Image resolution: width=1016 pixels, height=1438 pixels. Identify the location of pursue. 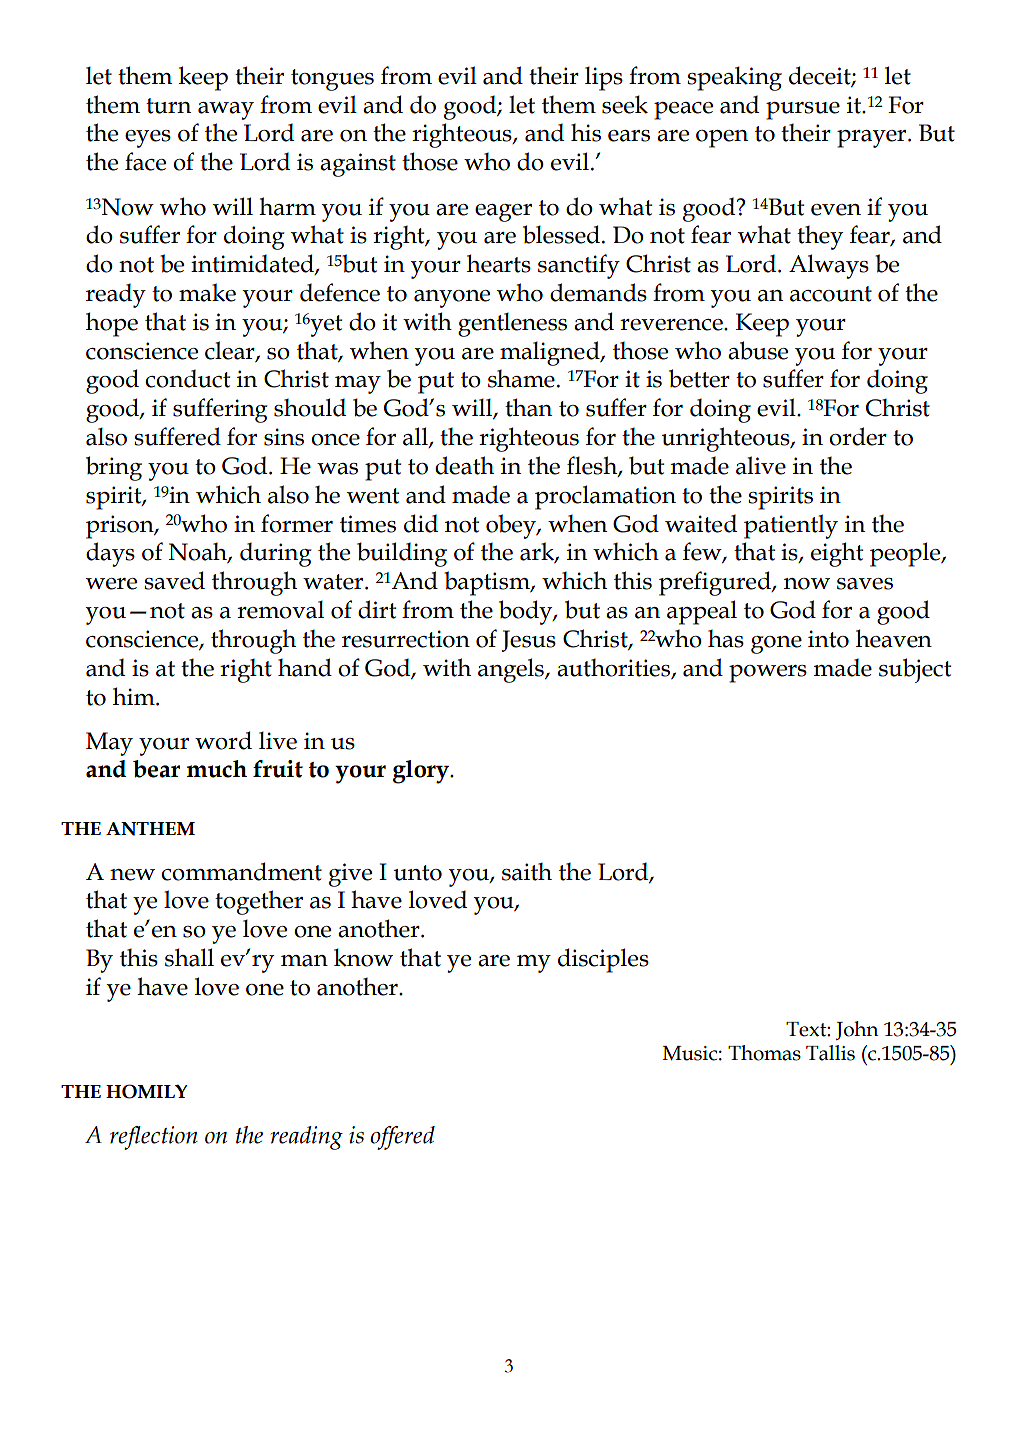
(803, 111).
